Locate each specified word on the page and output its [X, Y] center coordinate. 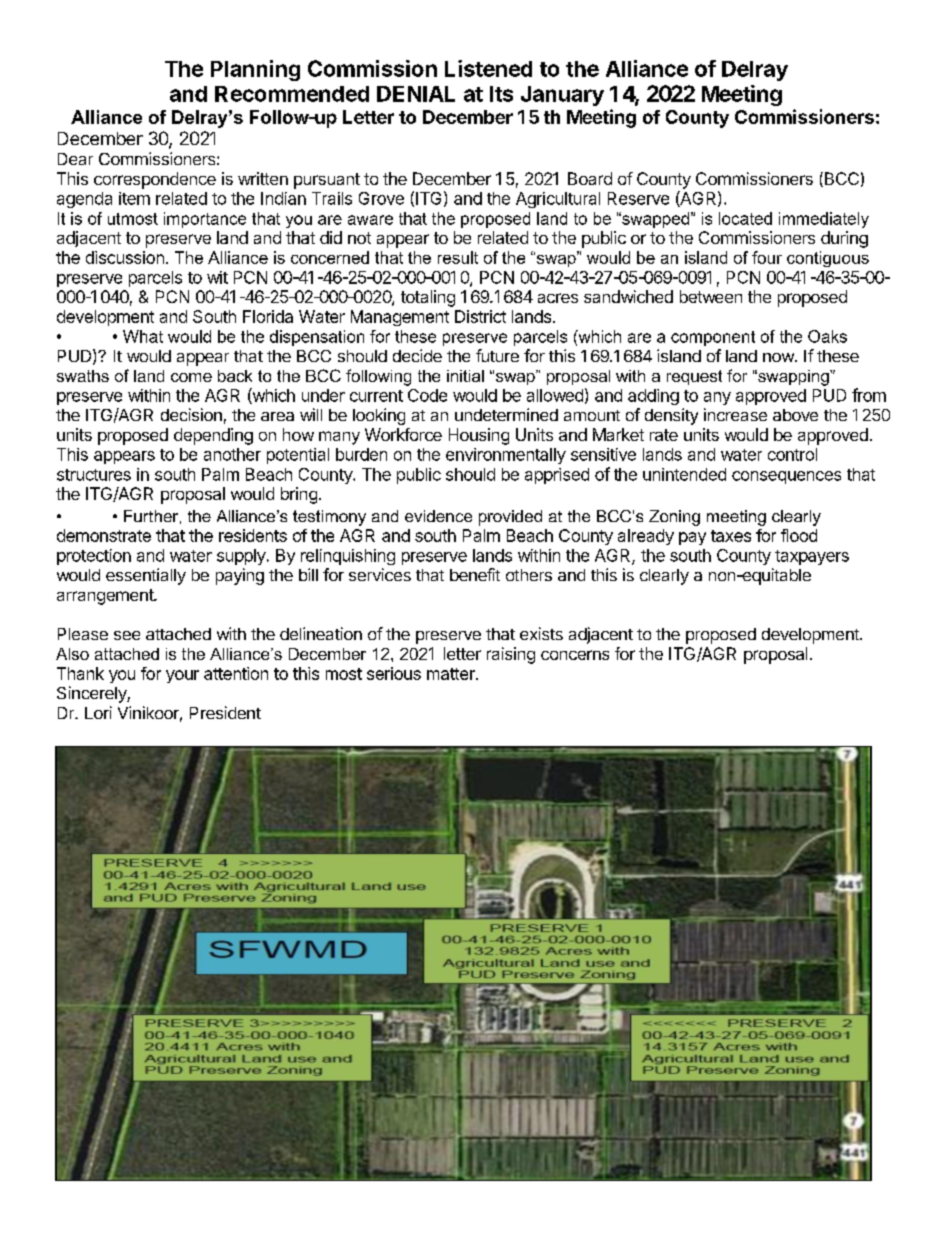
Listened [488, 68]
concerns [575, 655]
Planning [255, 70]
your [182, 676]
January [562, 96]
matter [452, 674]
